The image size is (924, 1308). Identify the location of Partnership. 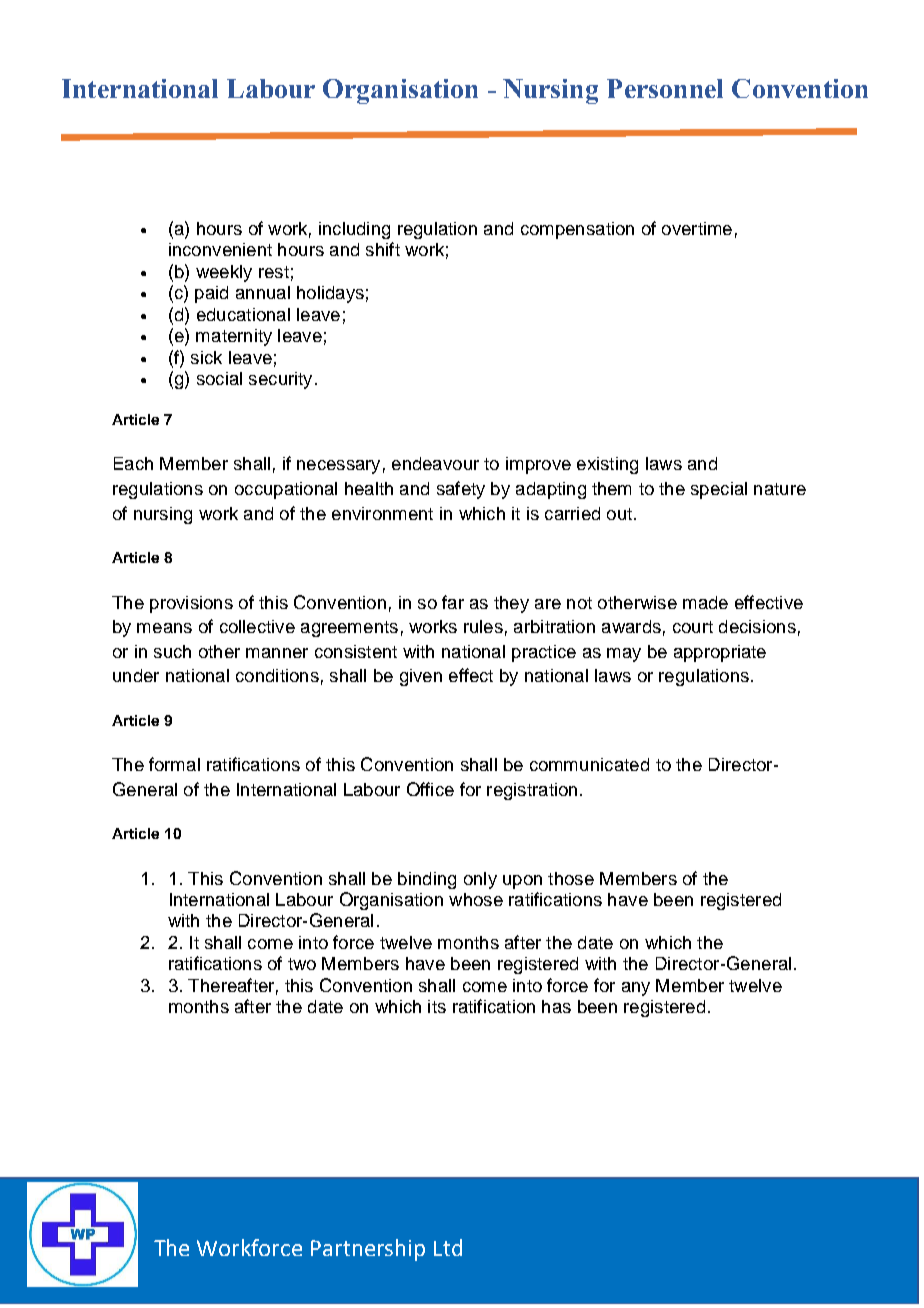
(368, 1250).
